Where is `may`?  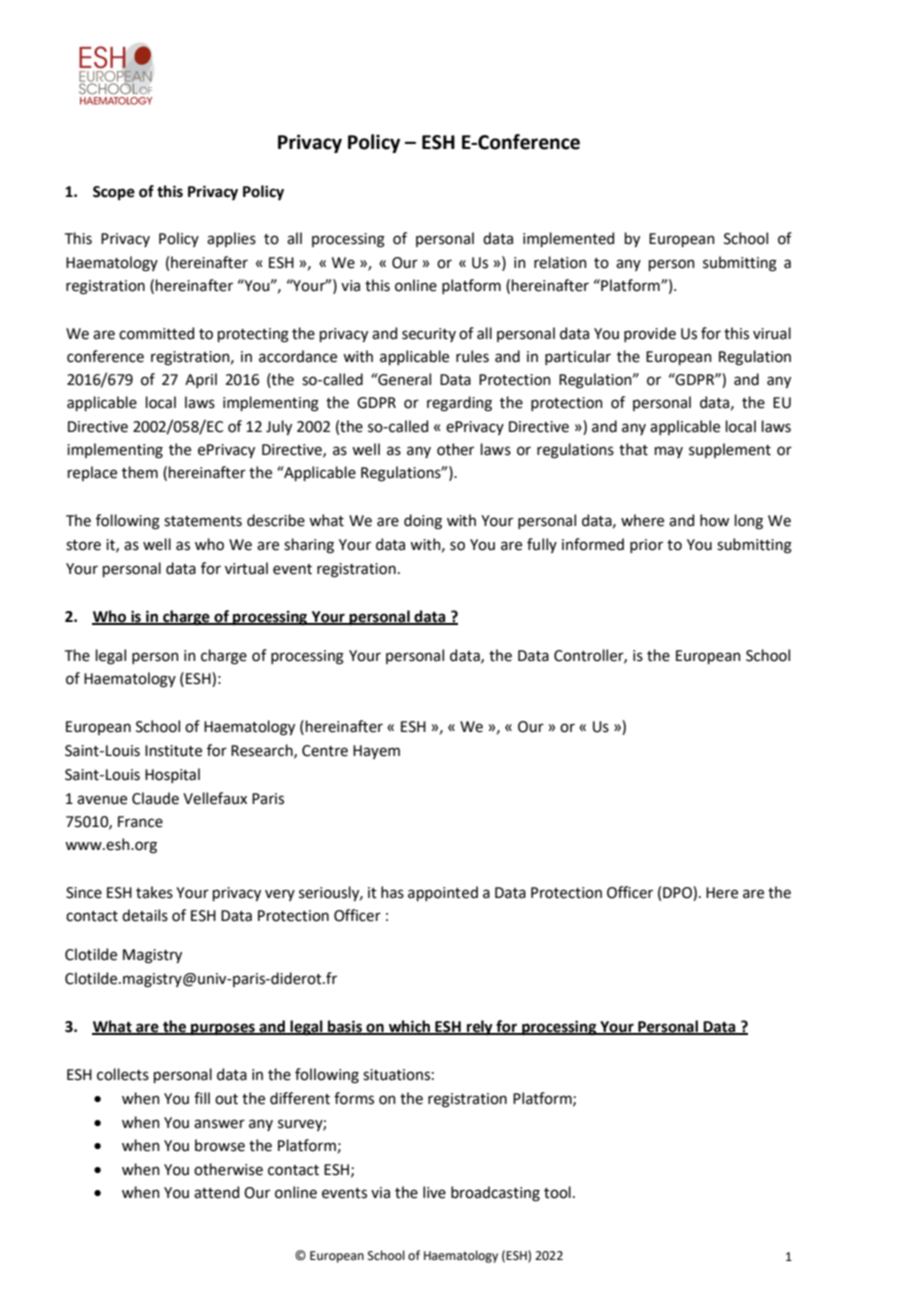
may is located at coordinates (669, 452).
